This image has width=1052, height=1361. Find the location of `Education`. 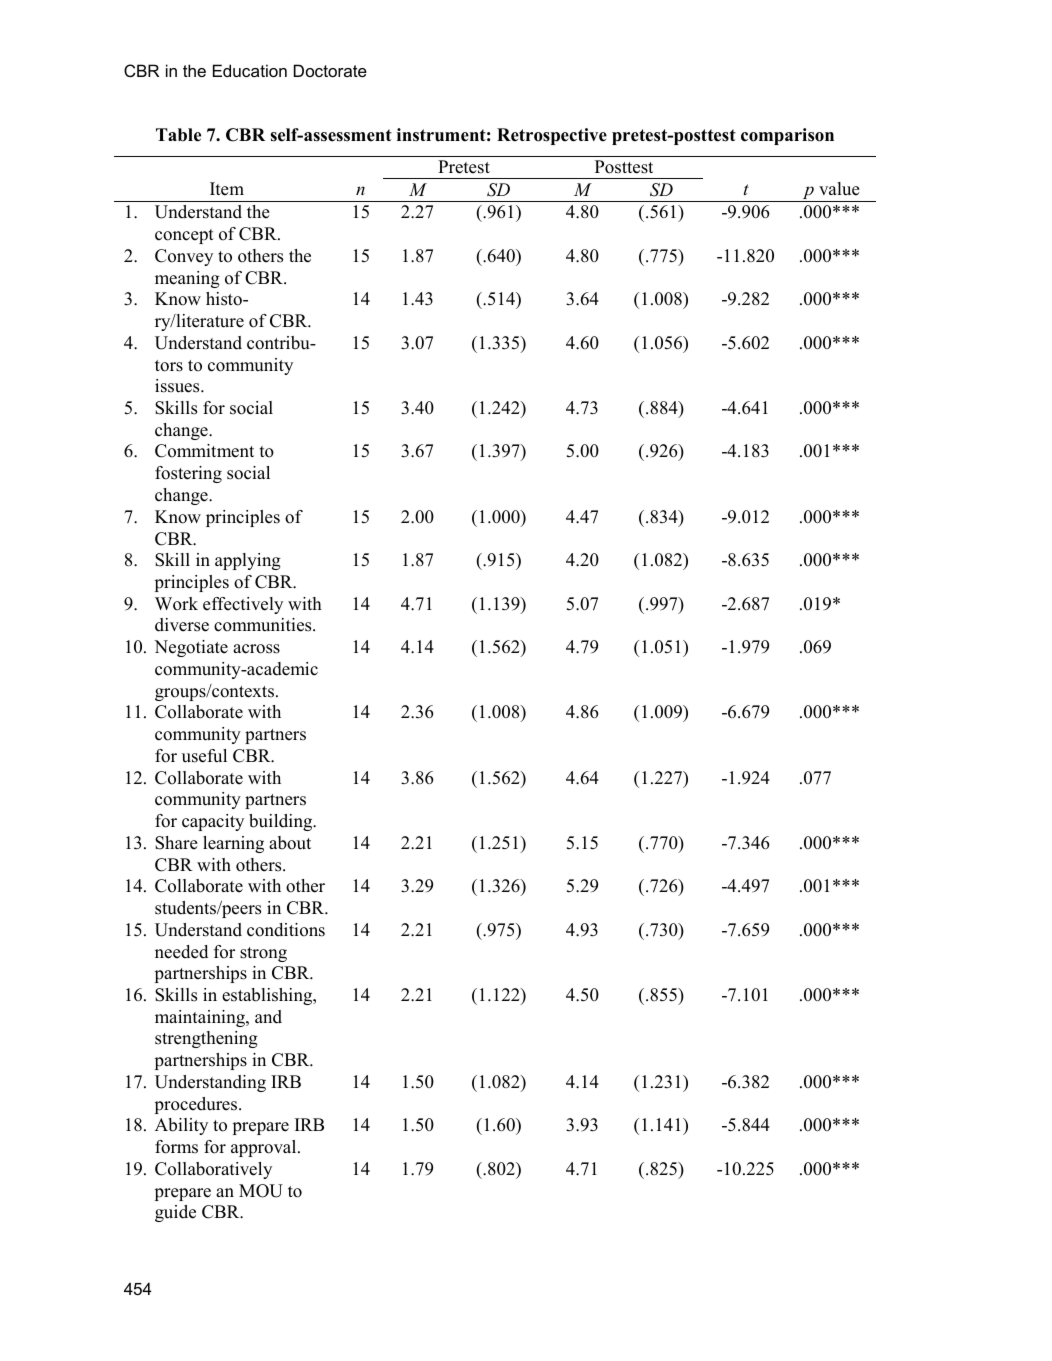

Education is located at coordinates (250, 70).
